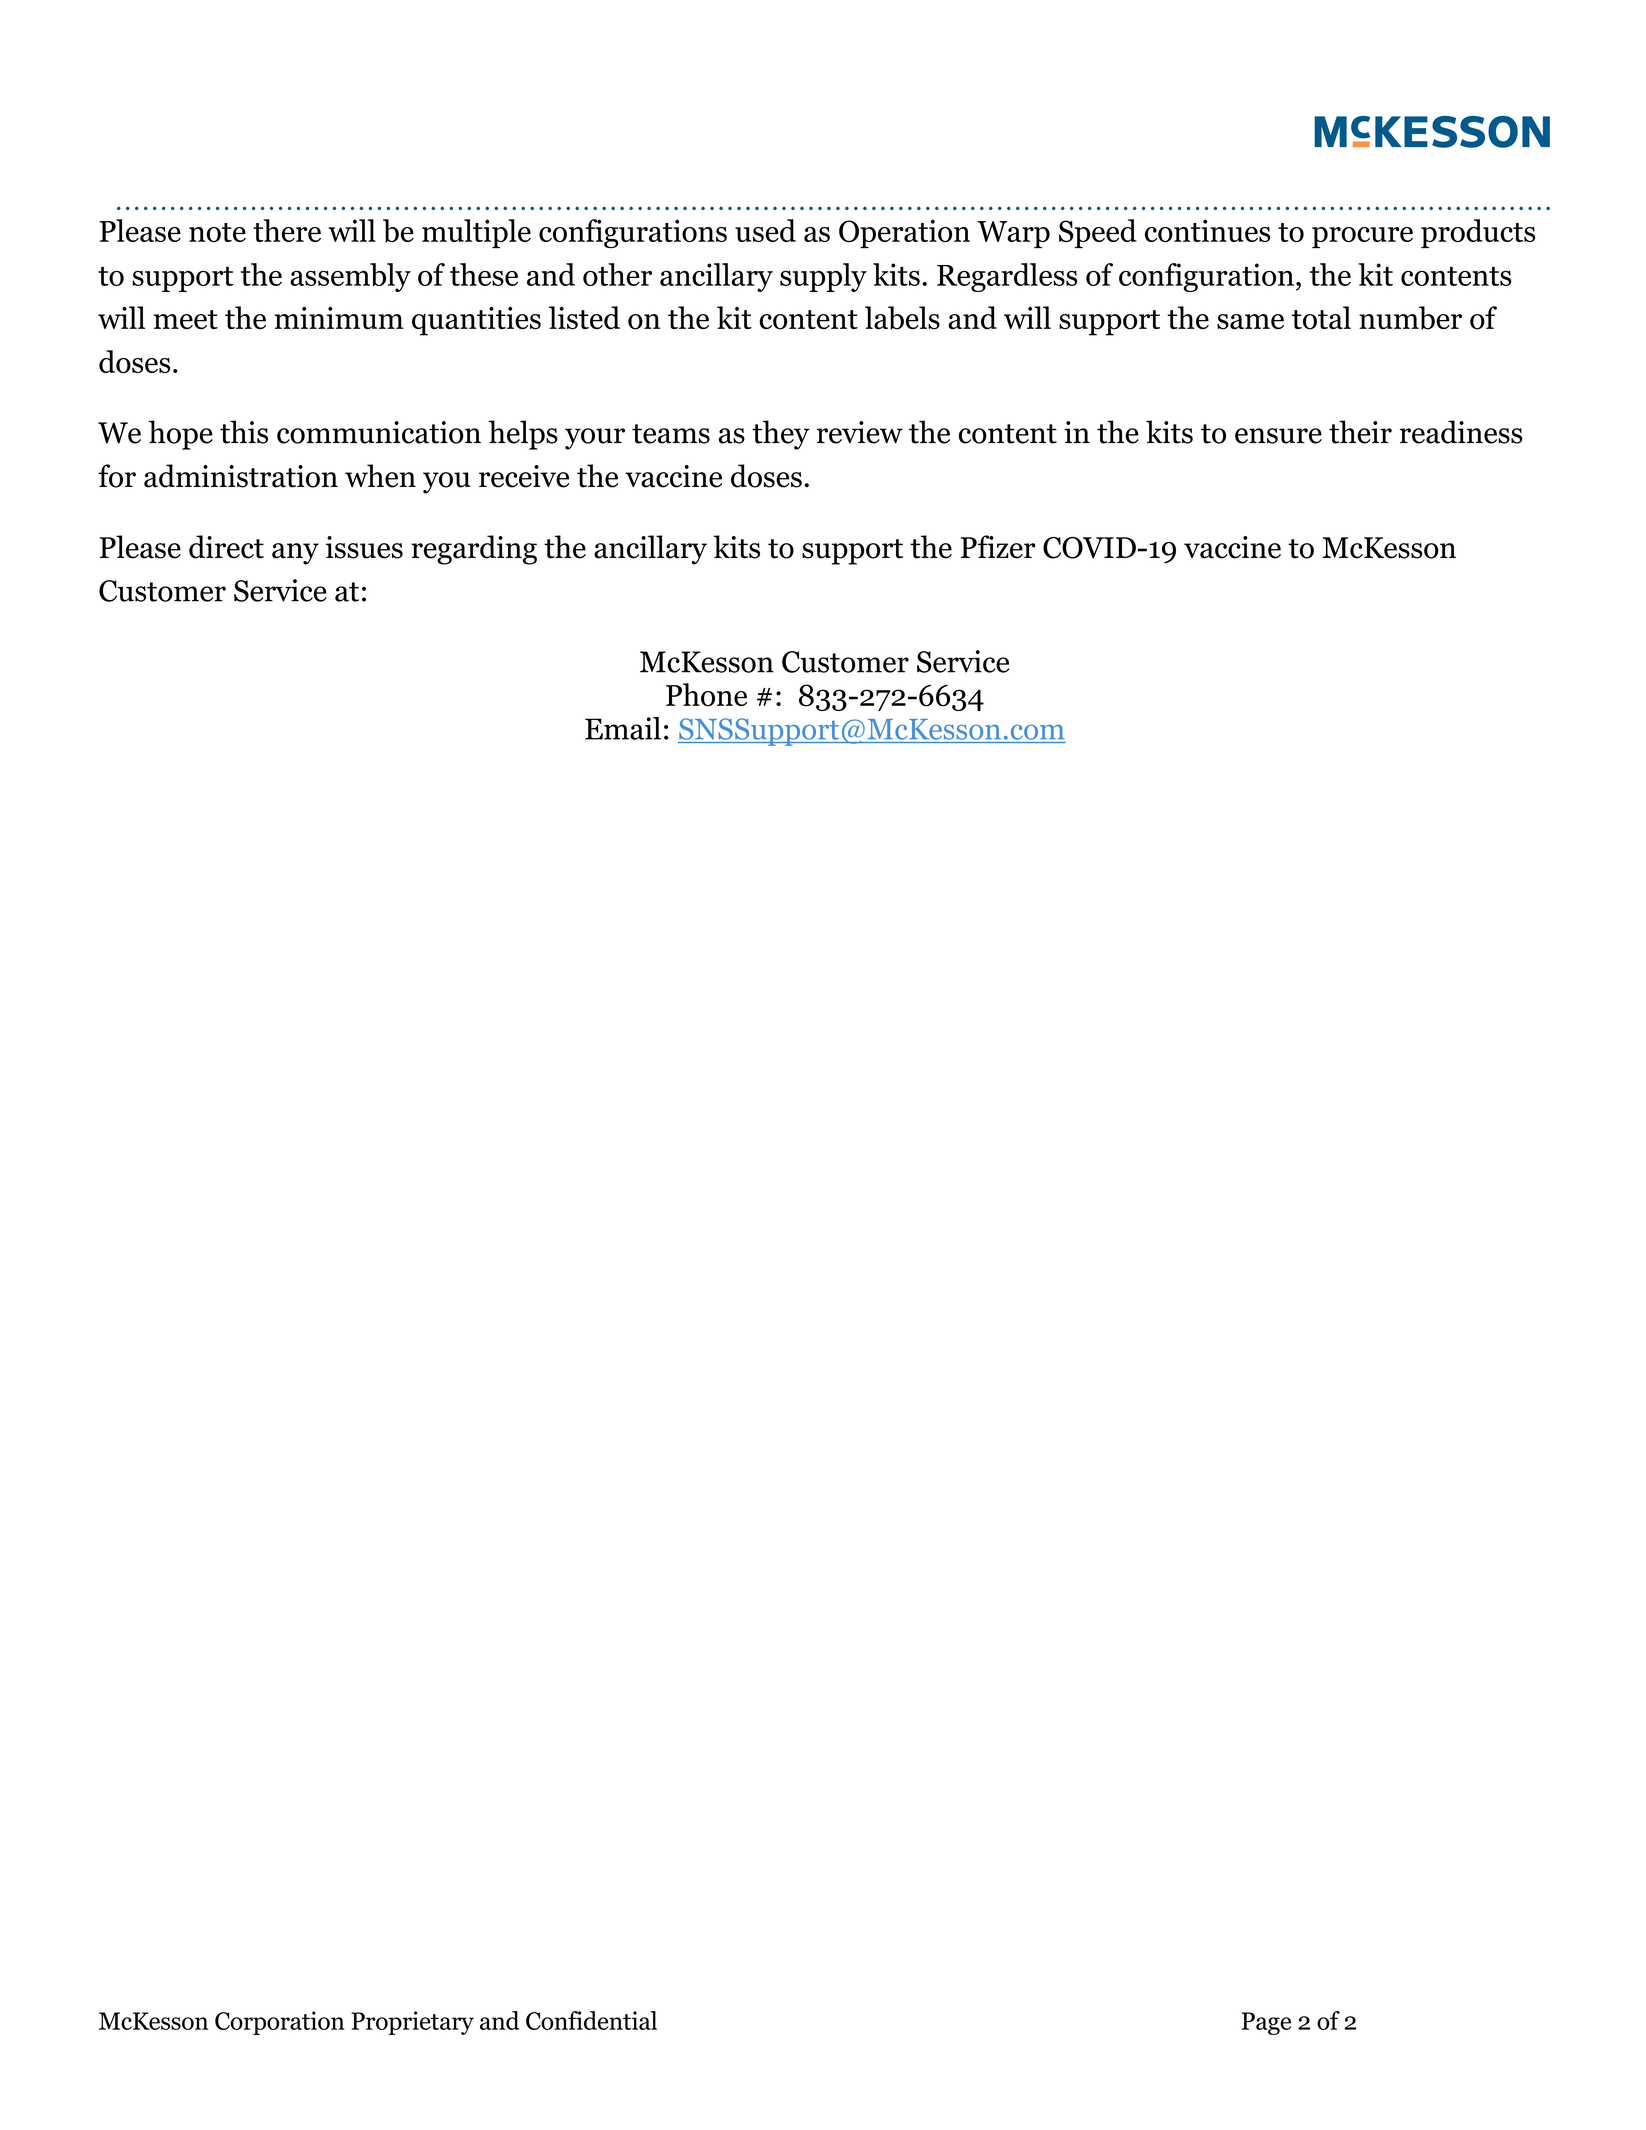 The height and width of the document is (2130, 1646). I want to click on Corporation, so click(280, 2023).
